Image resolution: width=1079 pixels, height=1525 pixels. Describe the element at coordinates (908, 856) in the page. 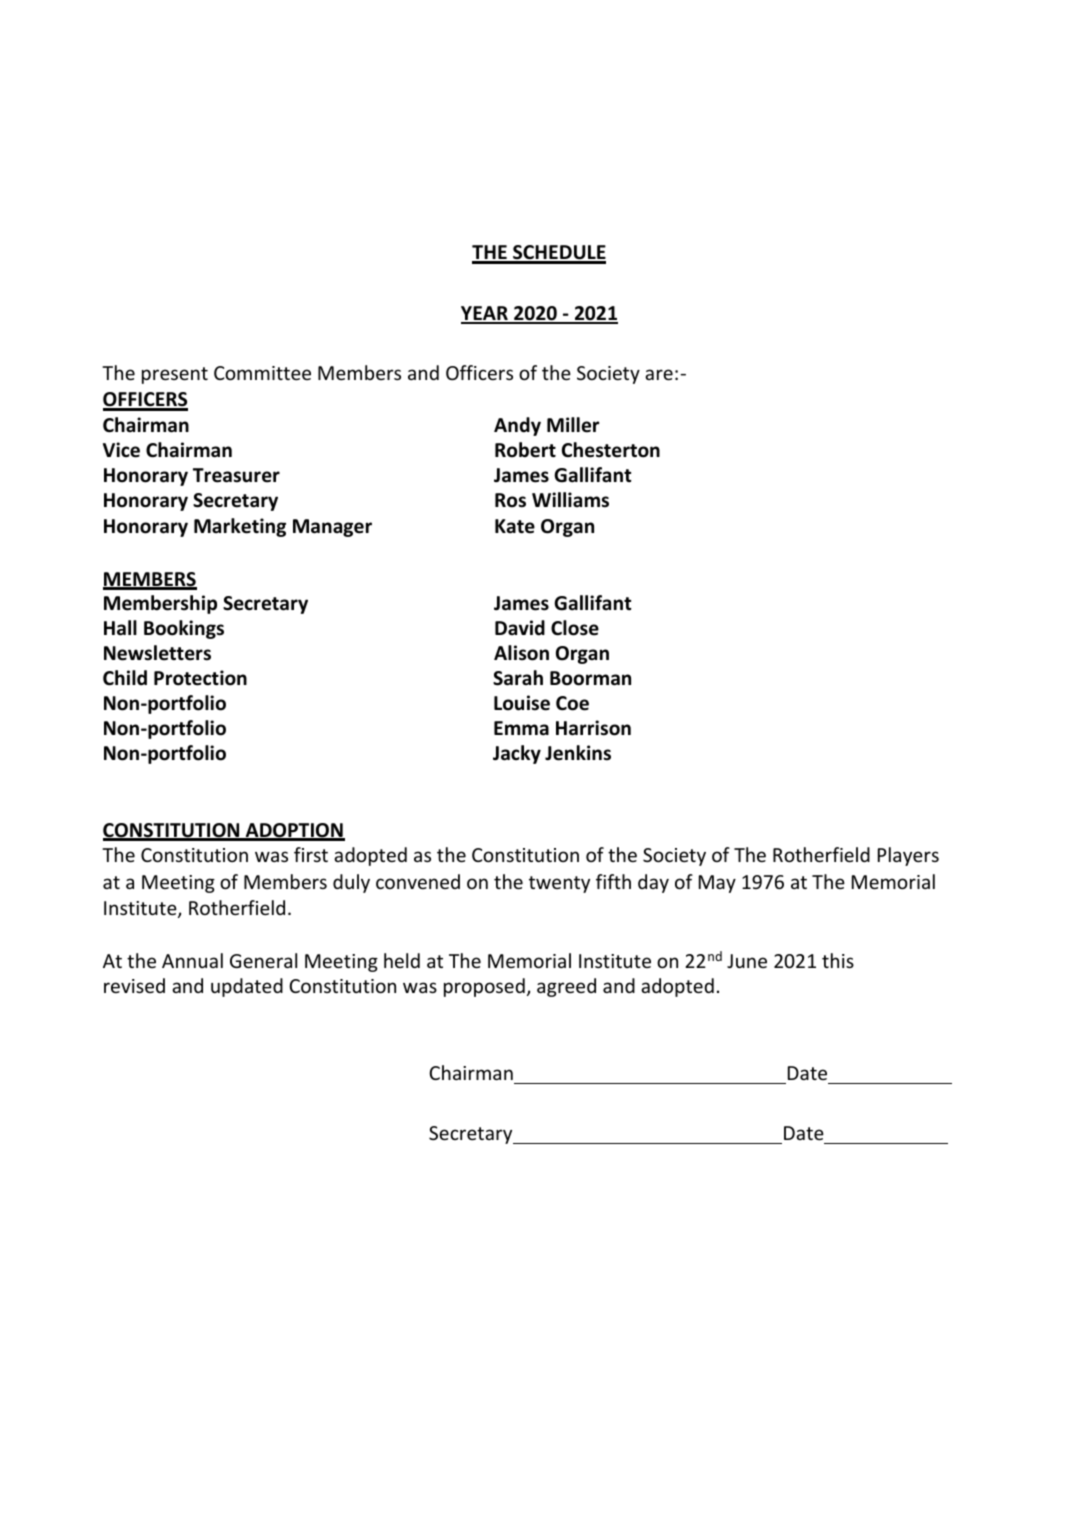

I see `Players` at that location.
